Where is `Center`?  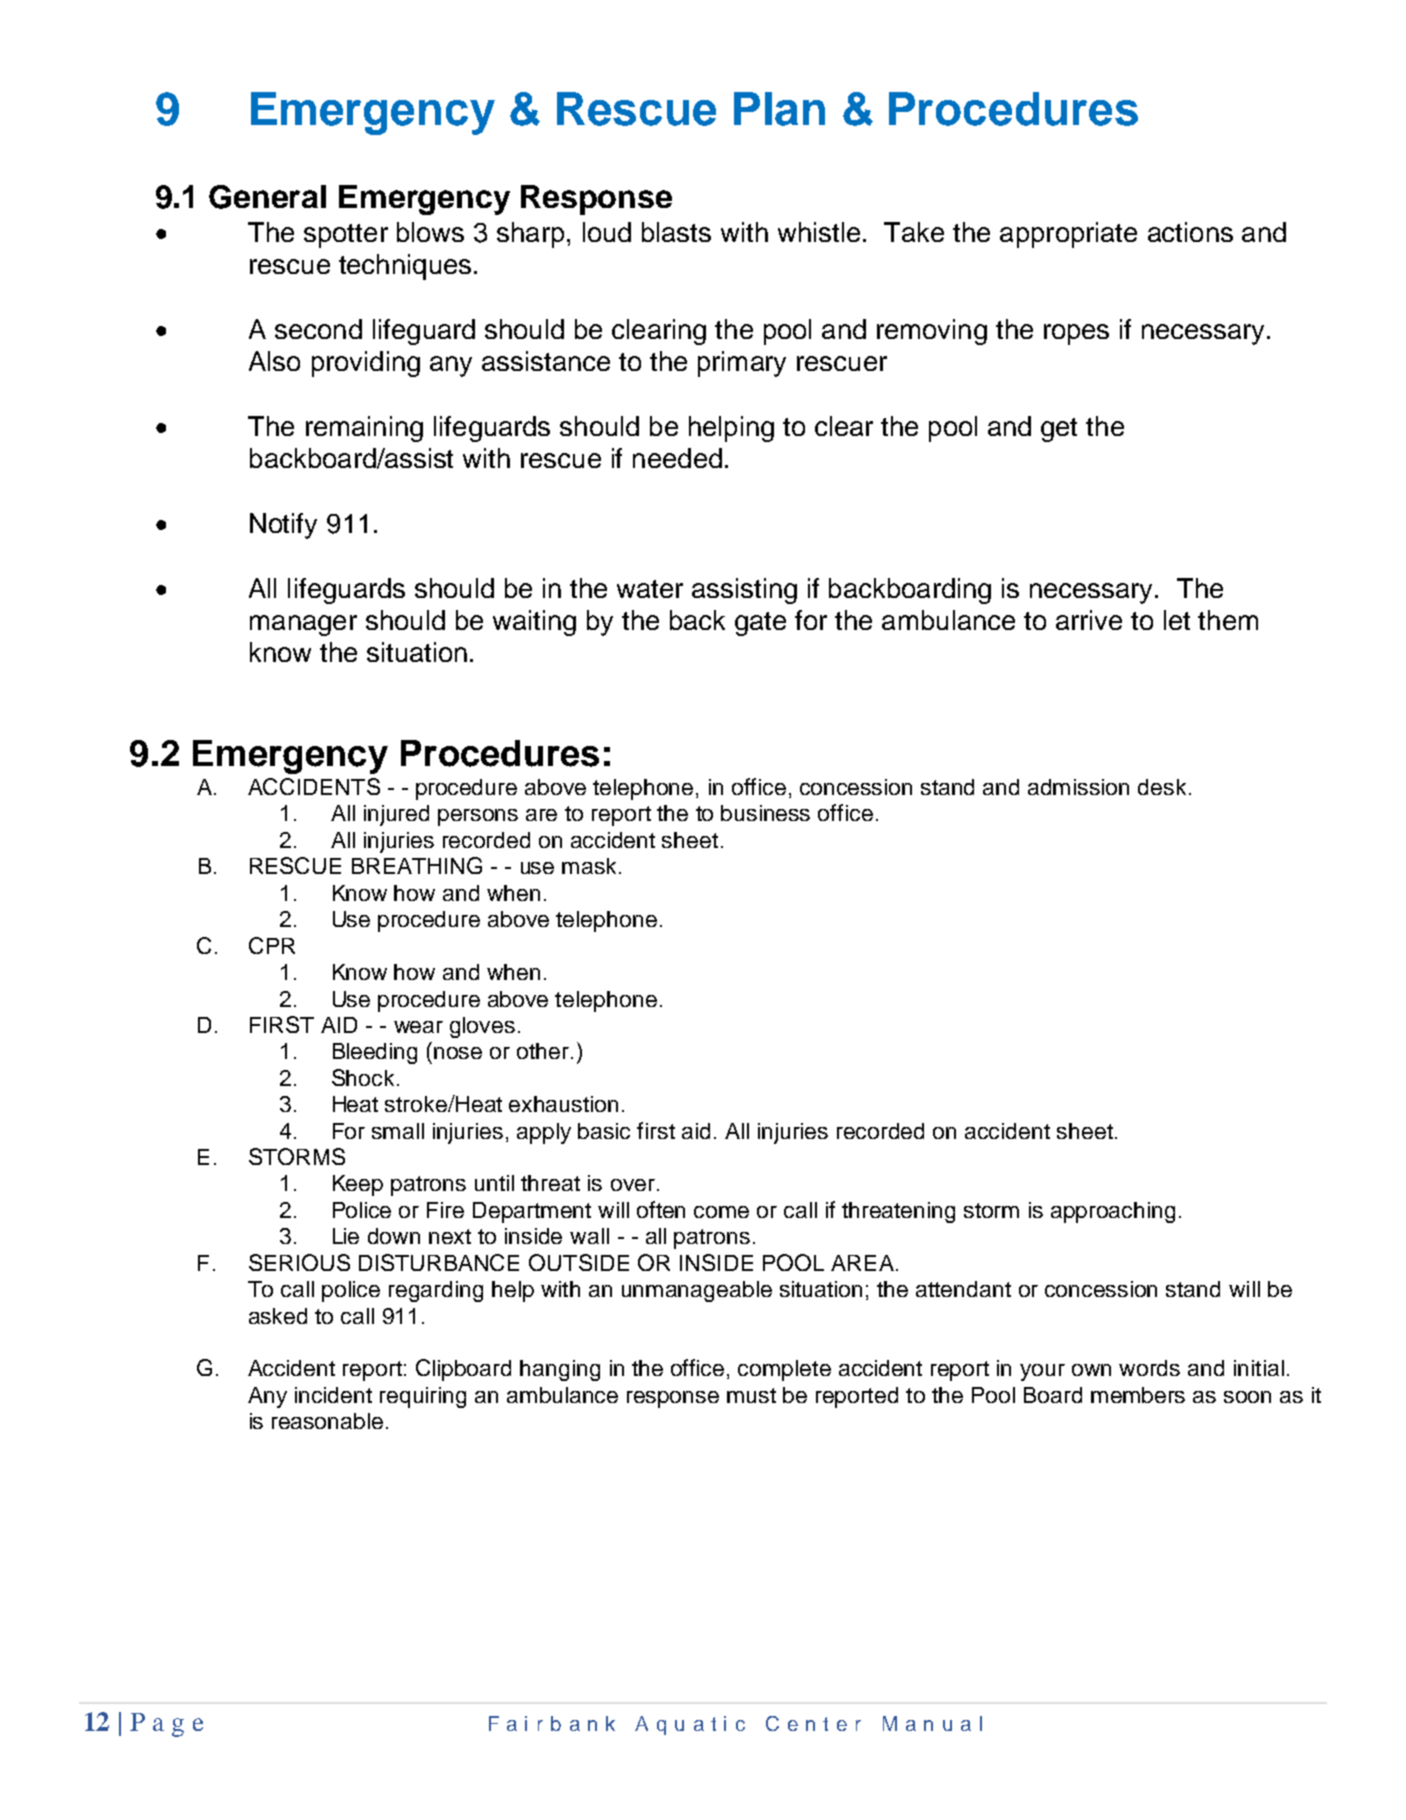
Center is located at coordinates (813, 1723).
